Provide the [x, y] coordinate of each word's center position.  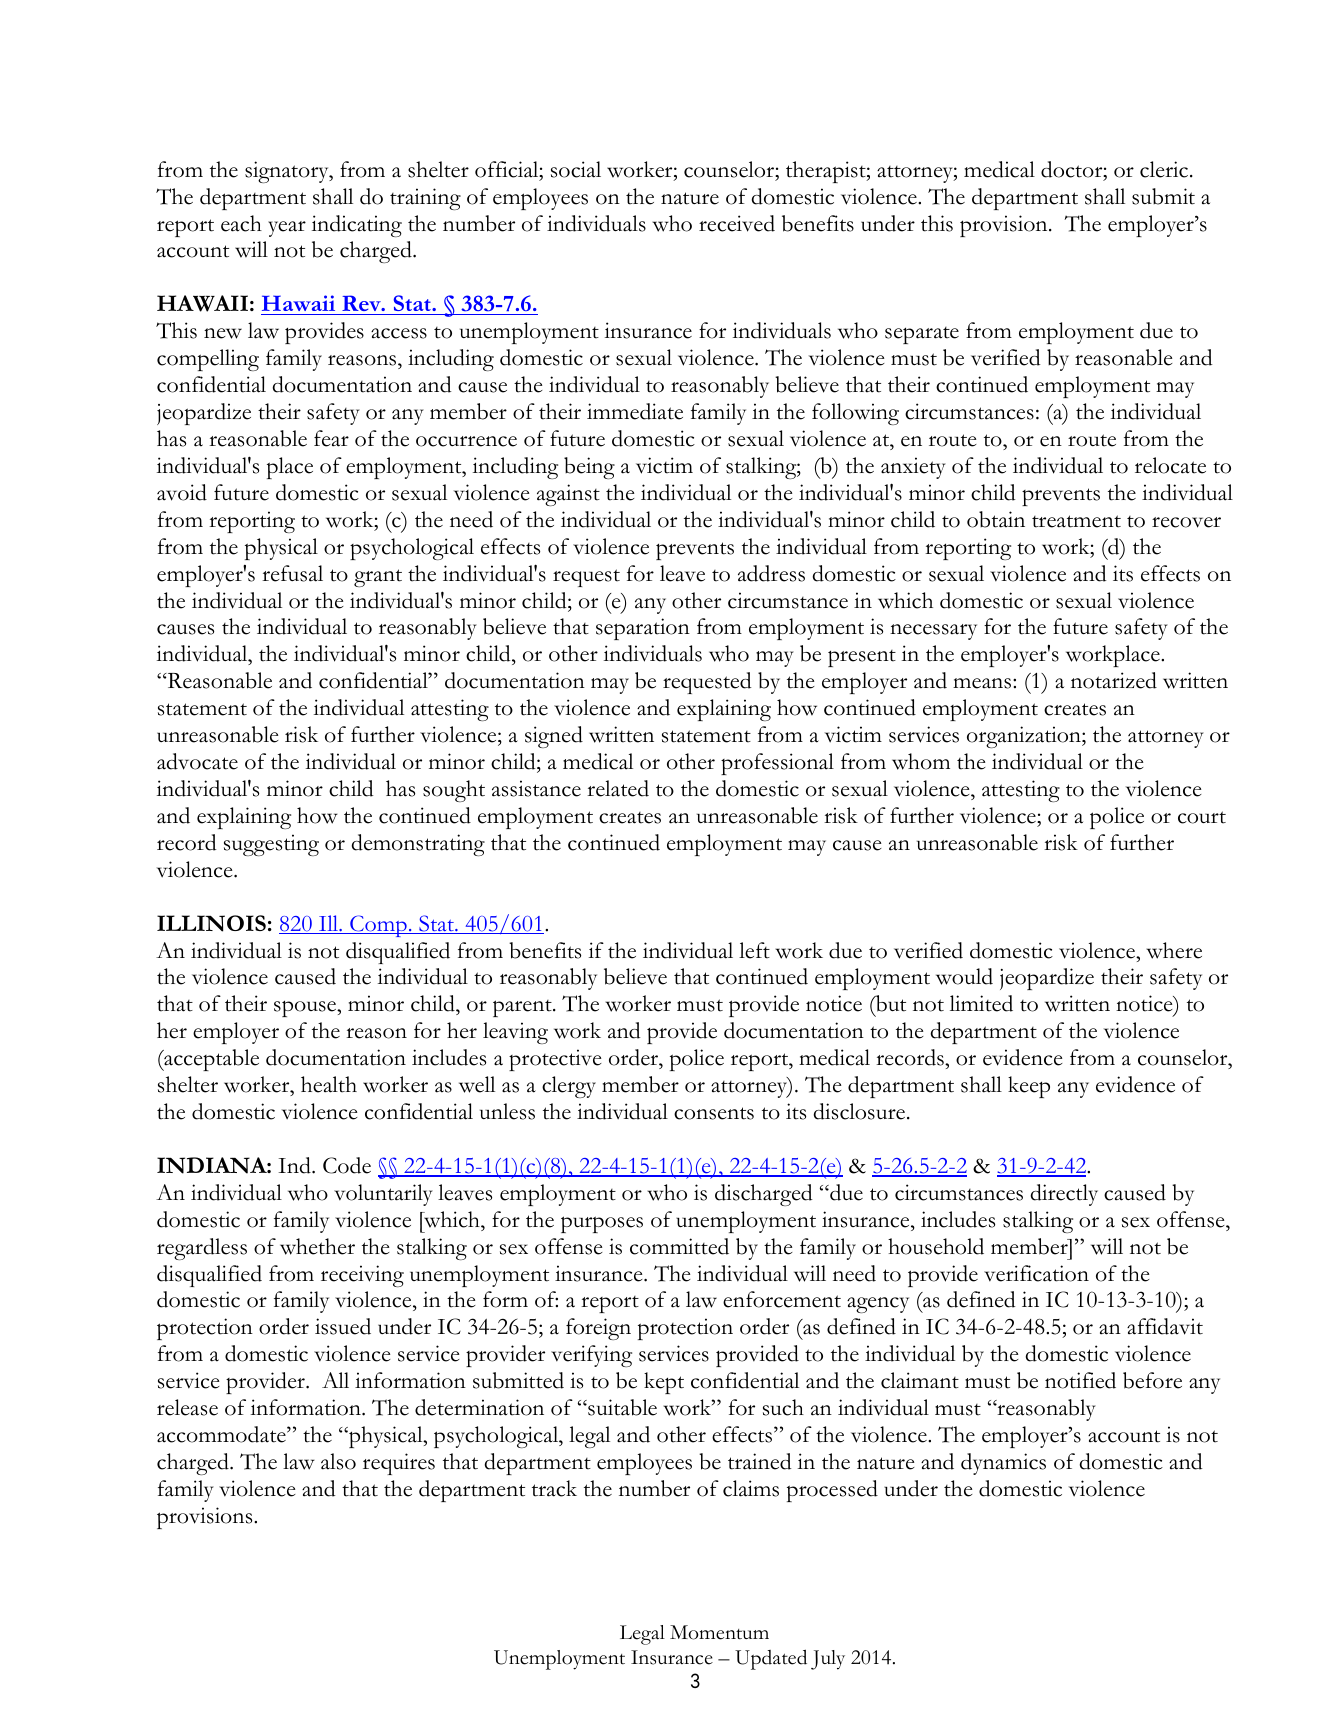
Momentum [719, 1632]
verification [1036, 1273]
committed [679, 1246]
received [737, 223]
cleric [1164, 169]
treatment [1076, 521]
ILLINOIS [211, 923]
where [1174, 950]
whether [317, 1246]
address [771, 573]
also [338, 1461]
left [754, 950]
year [287, 229]
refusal [292, 573]
